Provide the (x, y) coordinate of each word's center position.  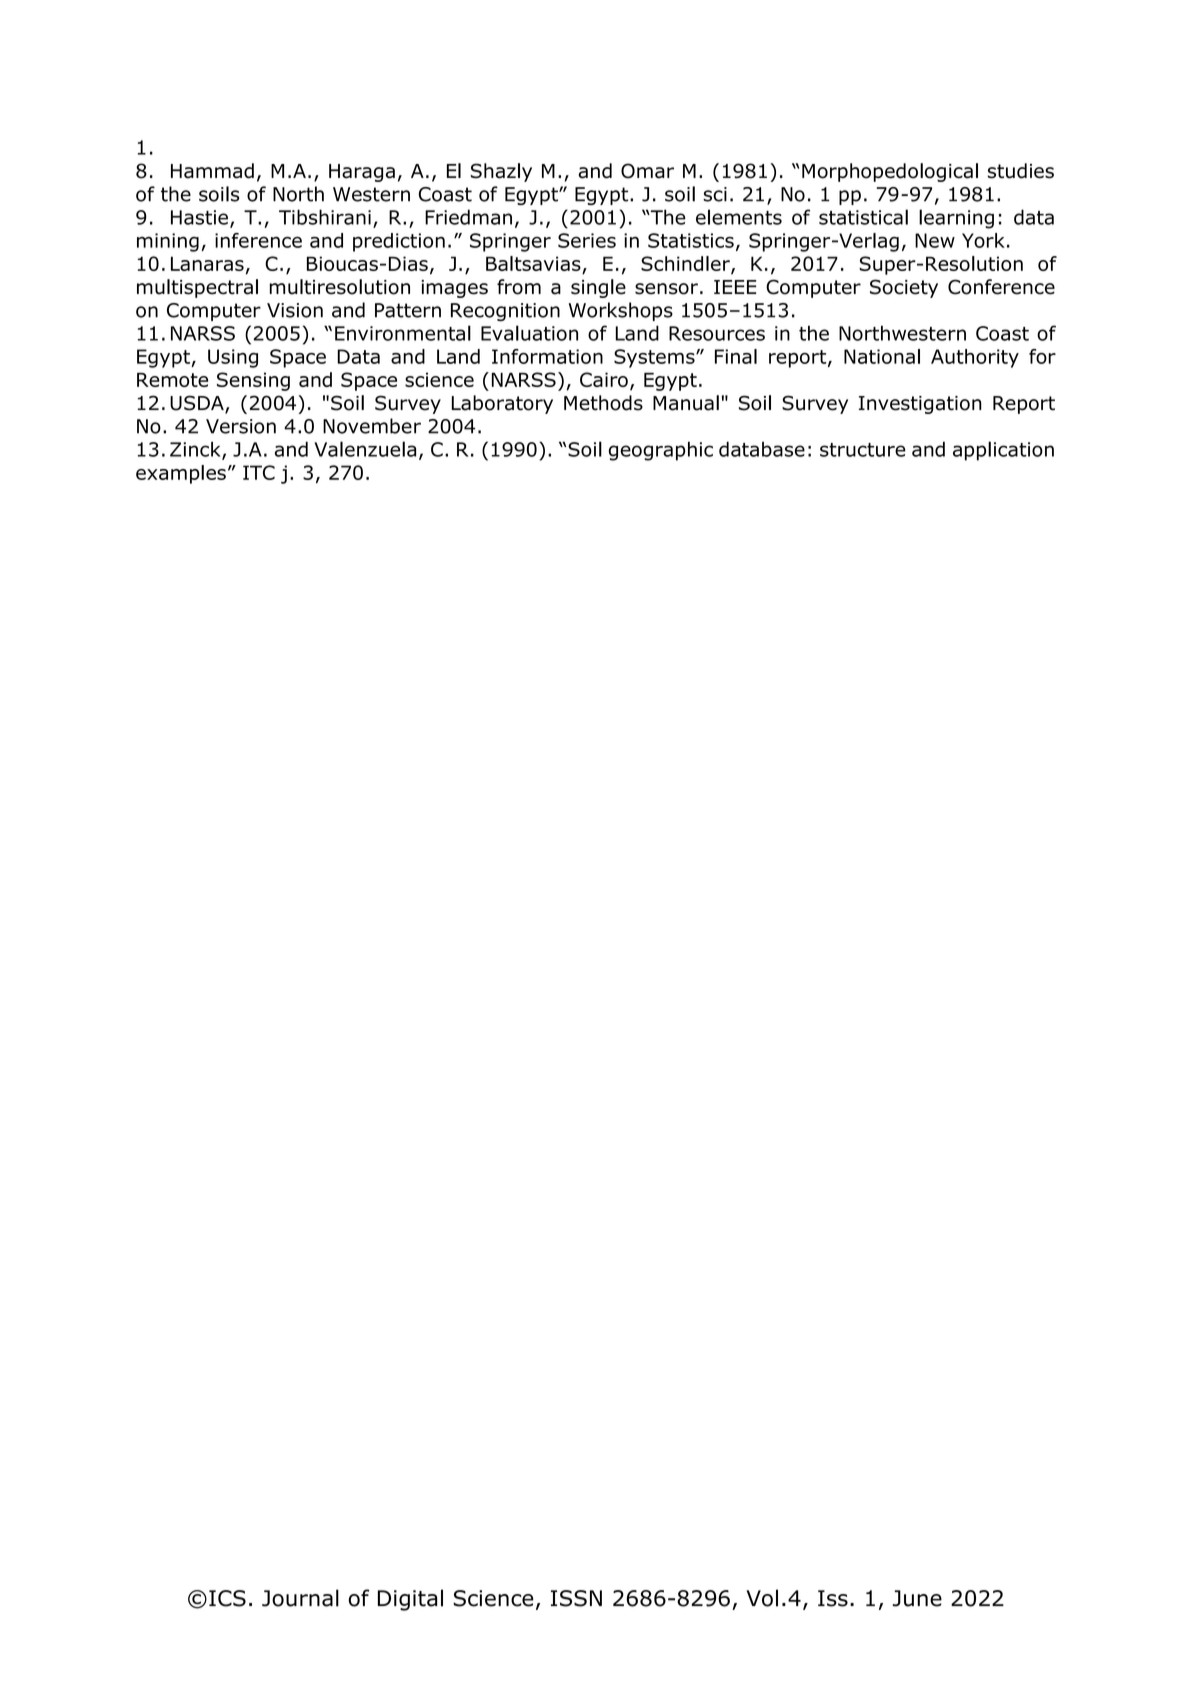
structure (863, 450)
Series (587, 240)
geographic (661, 451)
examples (181, 474)
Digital (410, 1600)
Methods (603, 403)
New (935, 240)
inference (258, 240)
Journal (300, 1598)
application (1003, 451)
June (917, 1598)
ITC (259, 472)
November (372, 426)
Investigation (920, 405)
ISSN (576, 1598)
